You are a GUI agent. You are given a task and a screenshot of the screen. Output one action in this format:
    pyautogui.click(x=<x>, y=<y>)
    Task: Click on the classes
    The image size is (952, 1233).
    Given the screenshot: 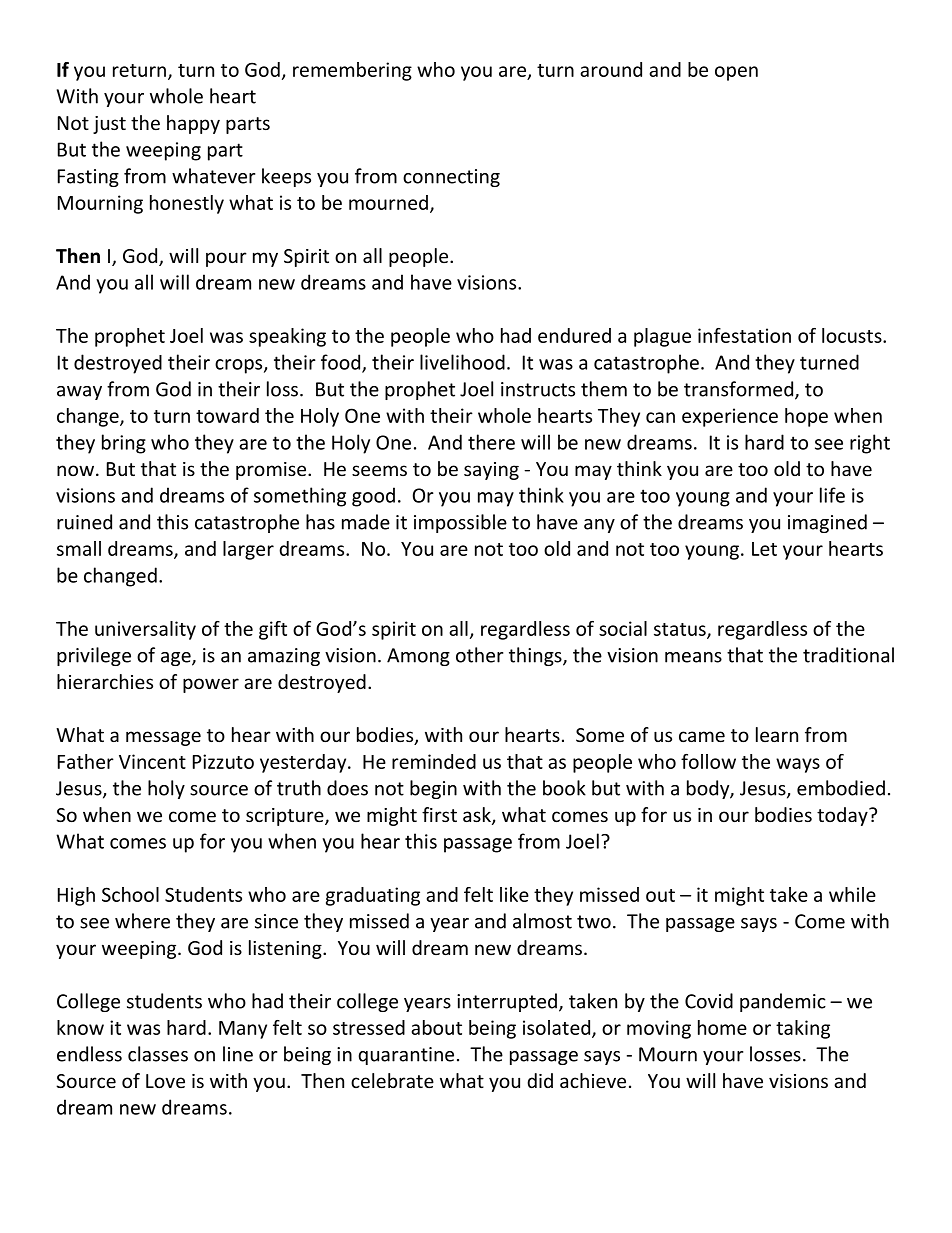 What is the action you would take?
    pyautogui.click(x=158, y=1054)
